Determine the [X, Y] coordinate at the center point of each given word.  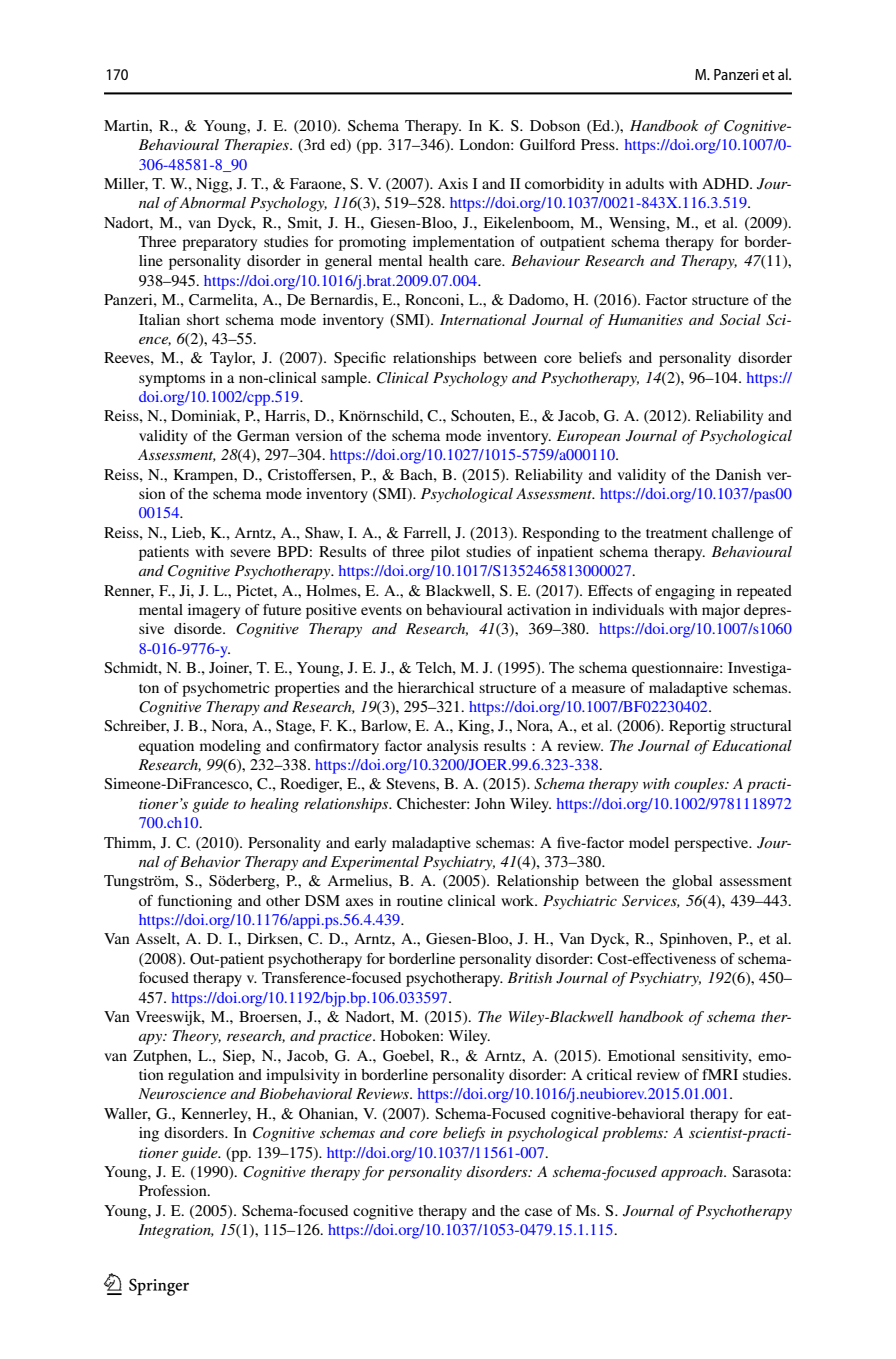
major [721, 611]
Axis [453, 183]
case [538, 1212]
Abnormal [212, 202]
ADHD [726, 183]
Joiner [230, 668]
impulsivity [303, 1076]
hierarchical [436, 687]
